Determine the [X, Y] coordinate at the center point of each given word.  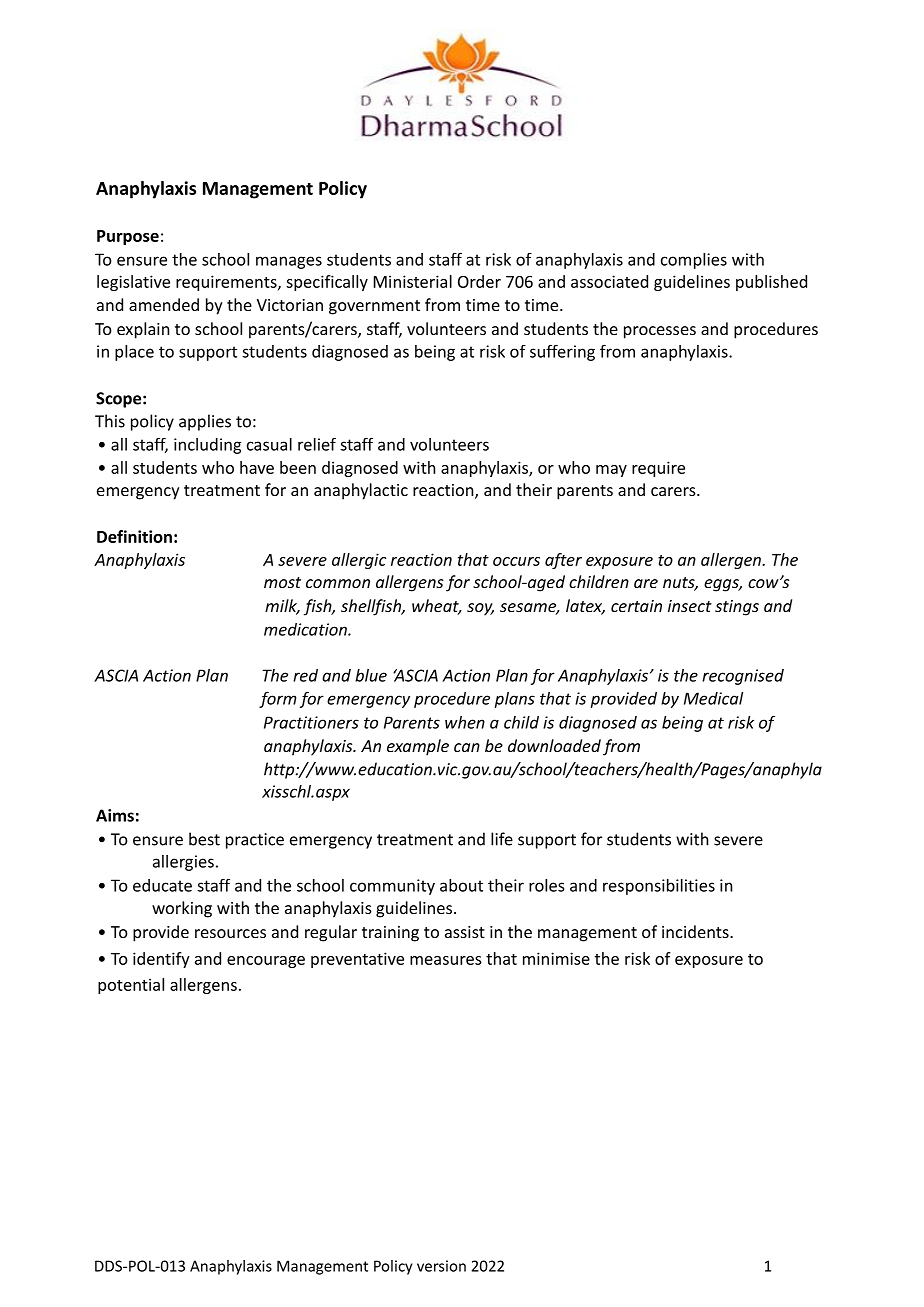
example [418, 747]
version [441, 1266]
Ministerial [413, 281]
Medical [713, 698]
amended [164, 304]
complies [694, 261]
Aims [115, 815]
